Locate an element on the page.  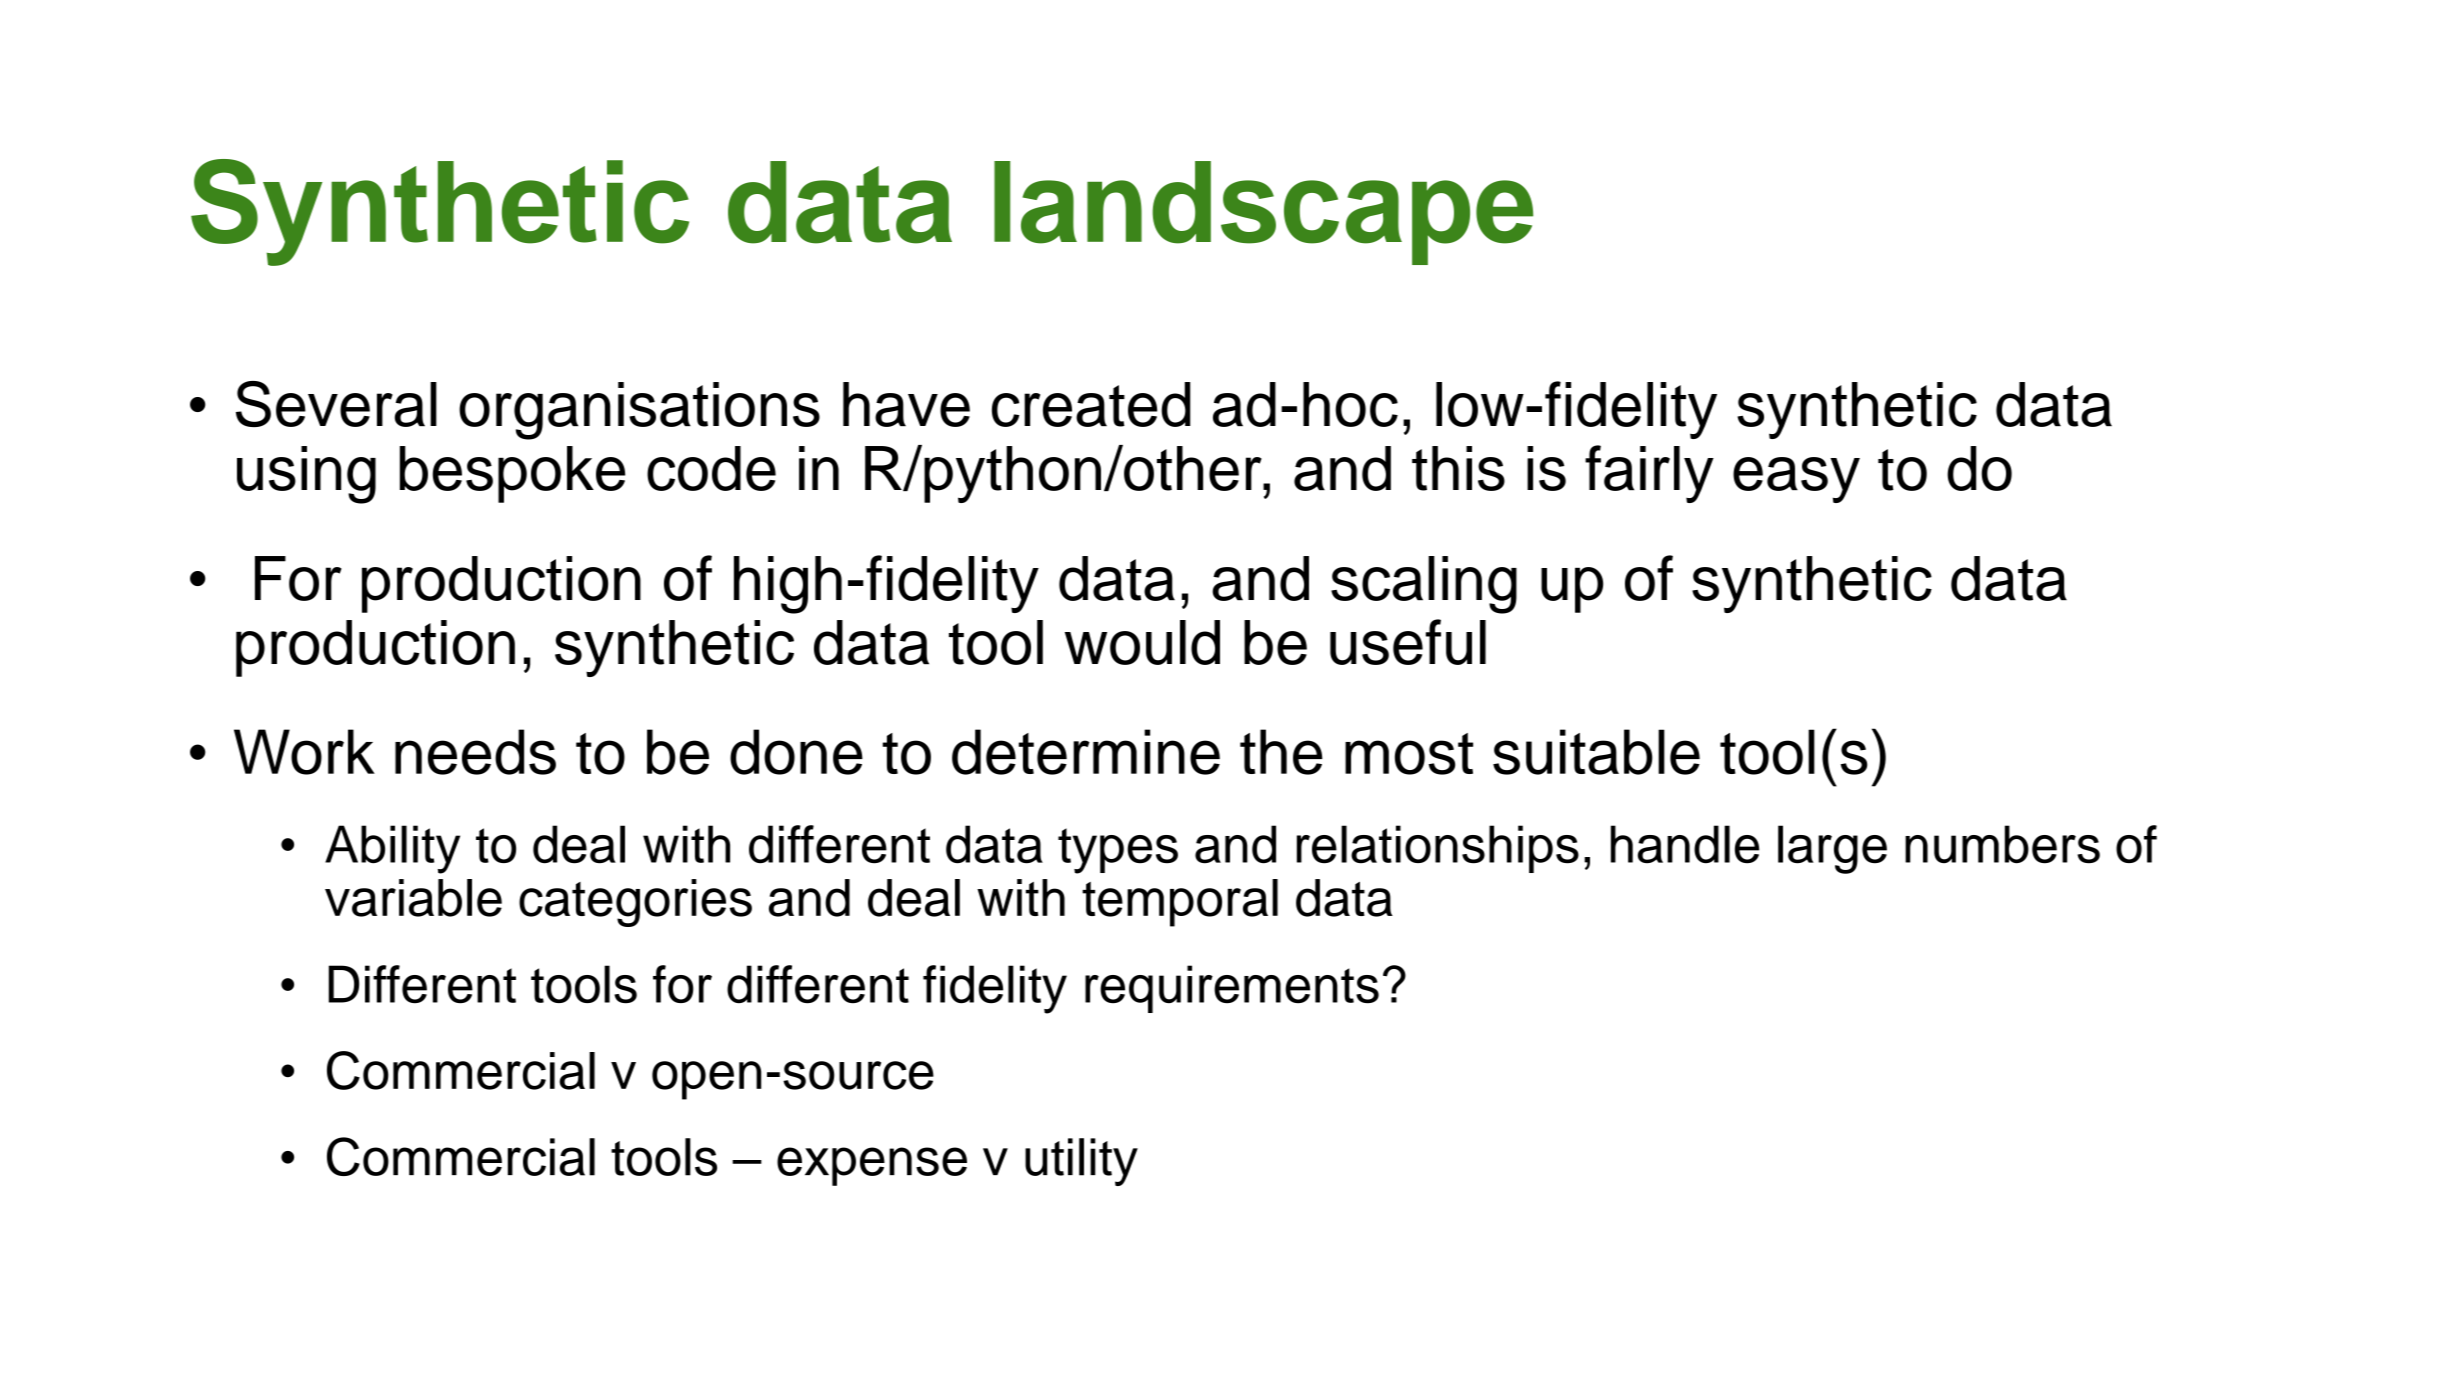
suitable is located at coordinates (1596, 752).
